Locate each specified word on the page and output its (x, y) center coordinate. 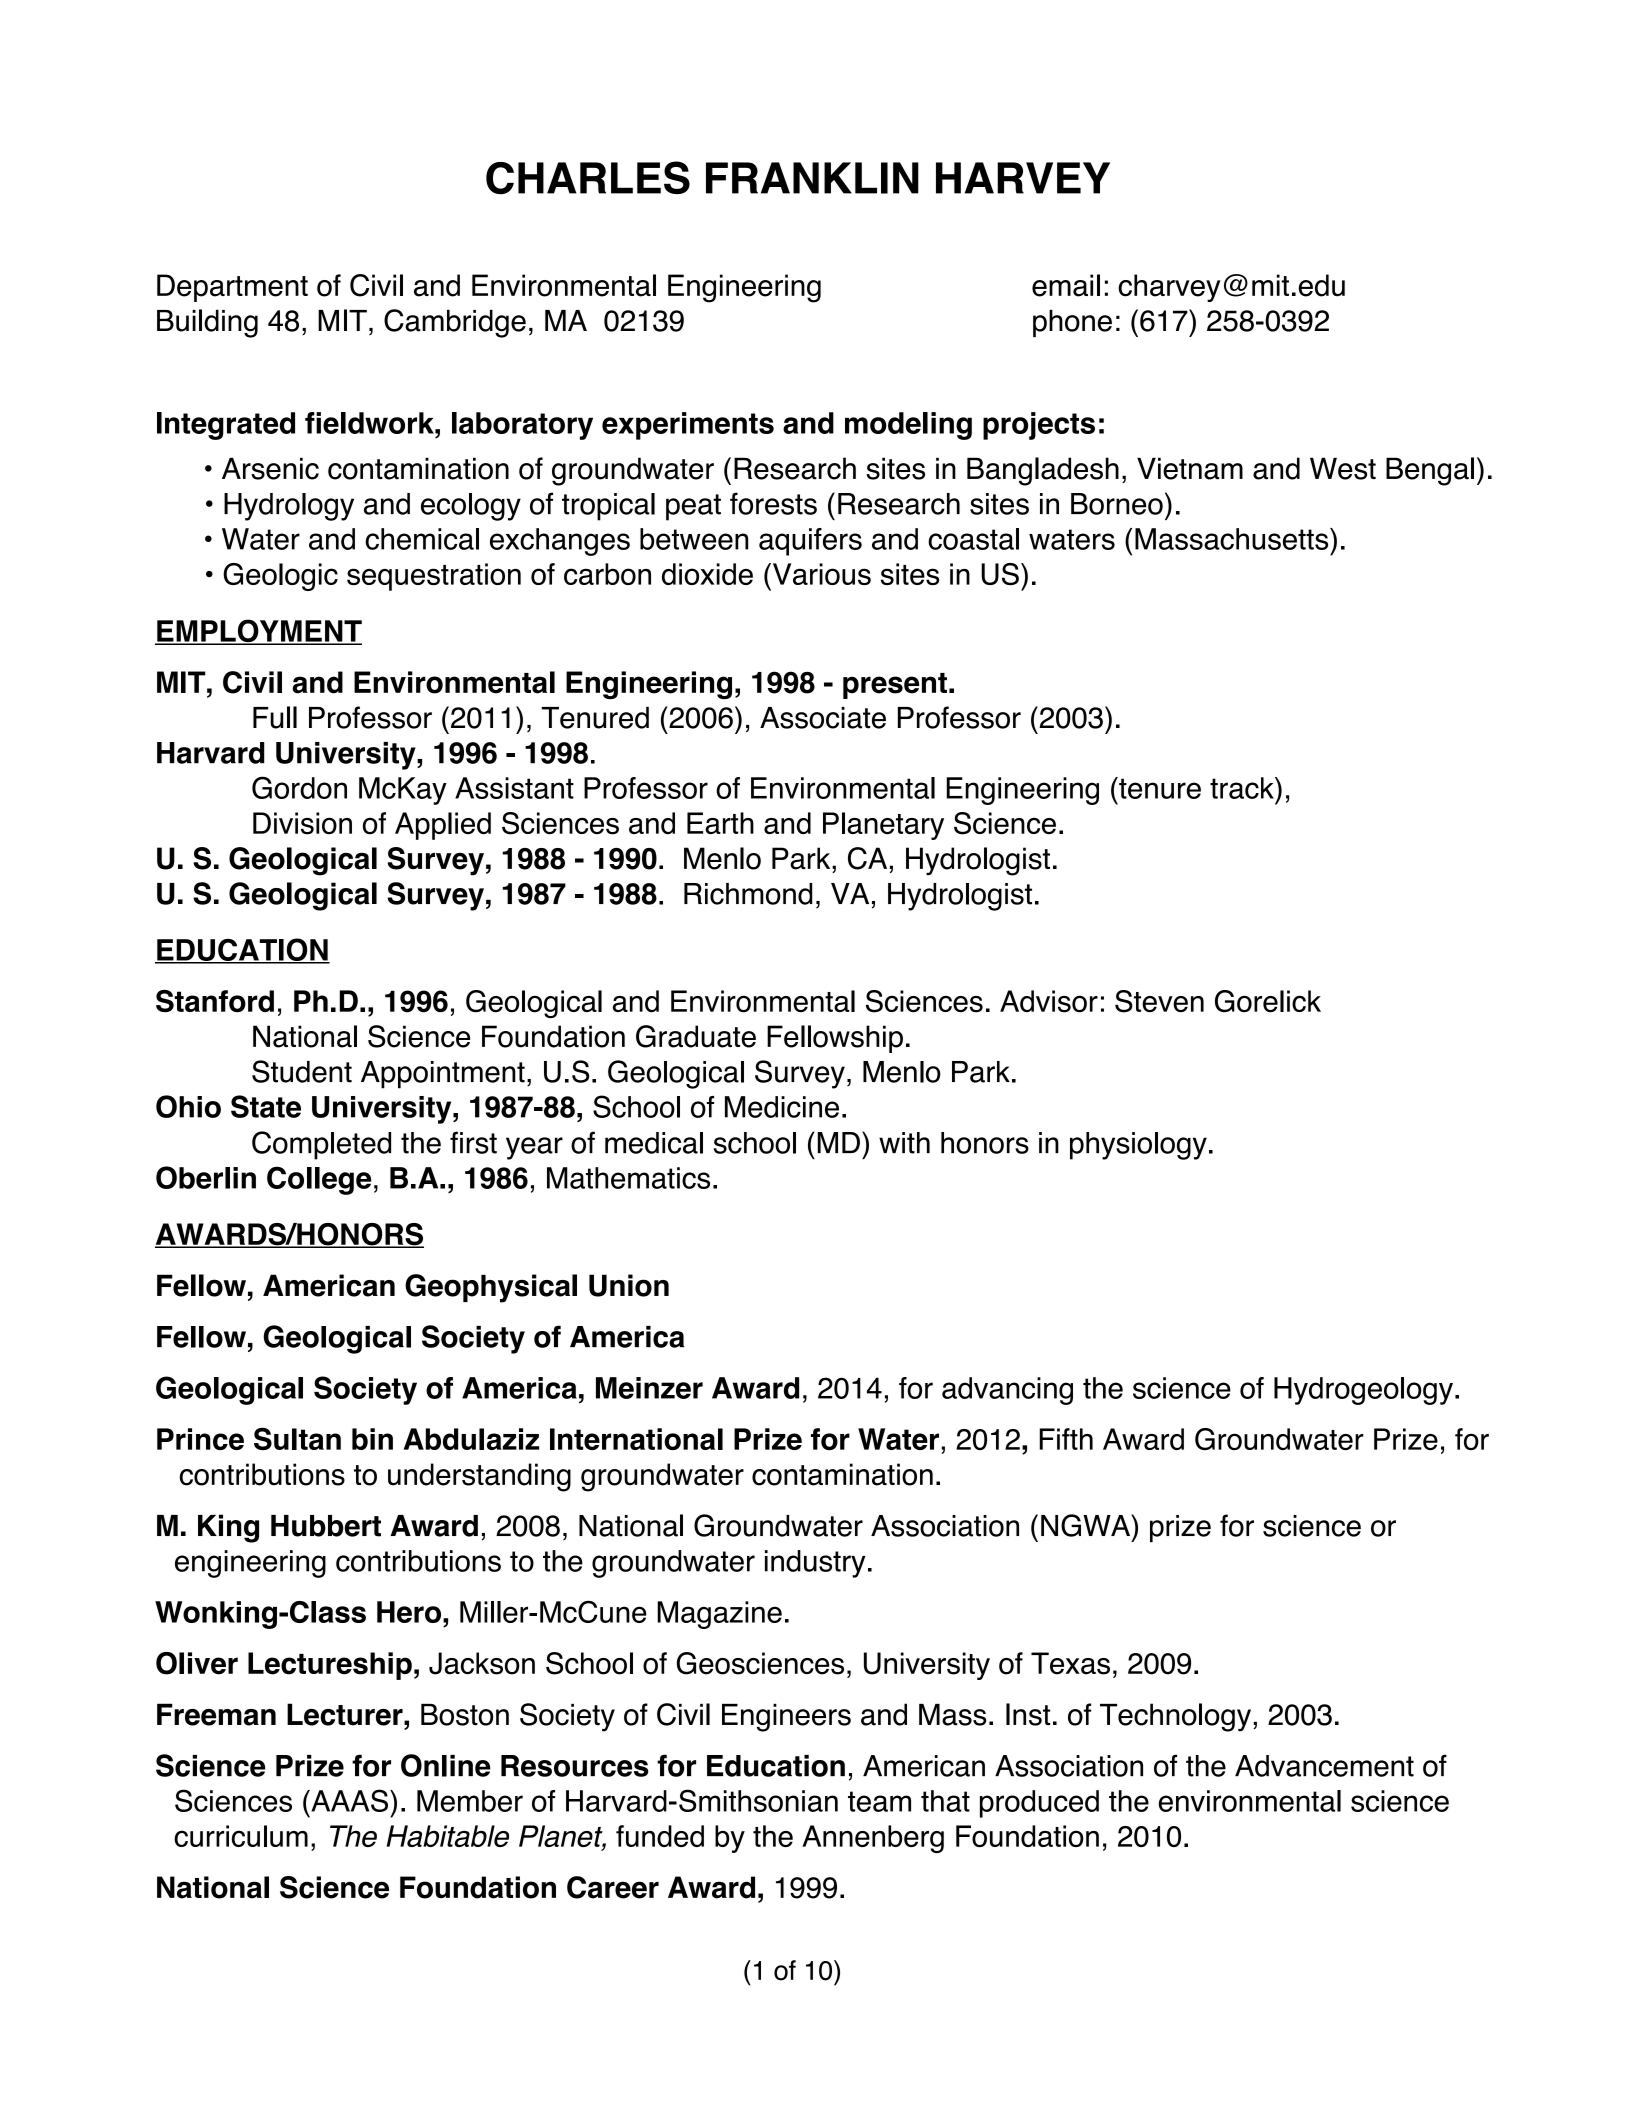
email (1066, 285)
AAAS (348, 1800)
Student (302, 1071)
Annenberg (873, 1839)
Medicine (782, 1107)
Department (232, 288)
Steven (1159, 1001)
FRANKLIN (812, 178)
